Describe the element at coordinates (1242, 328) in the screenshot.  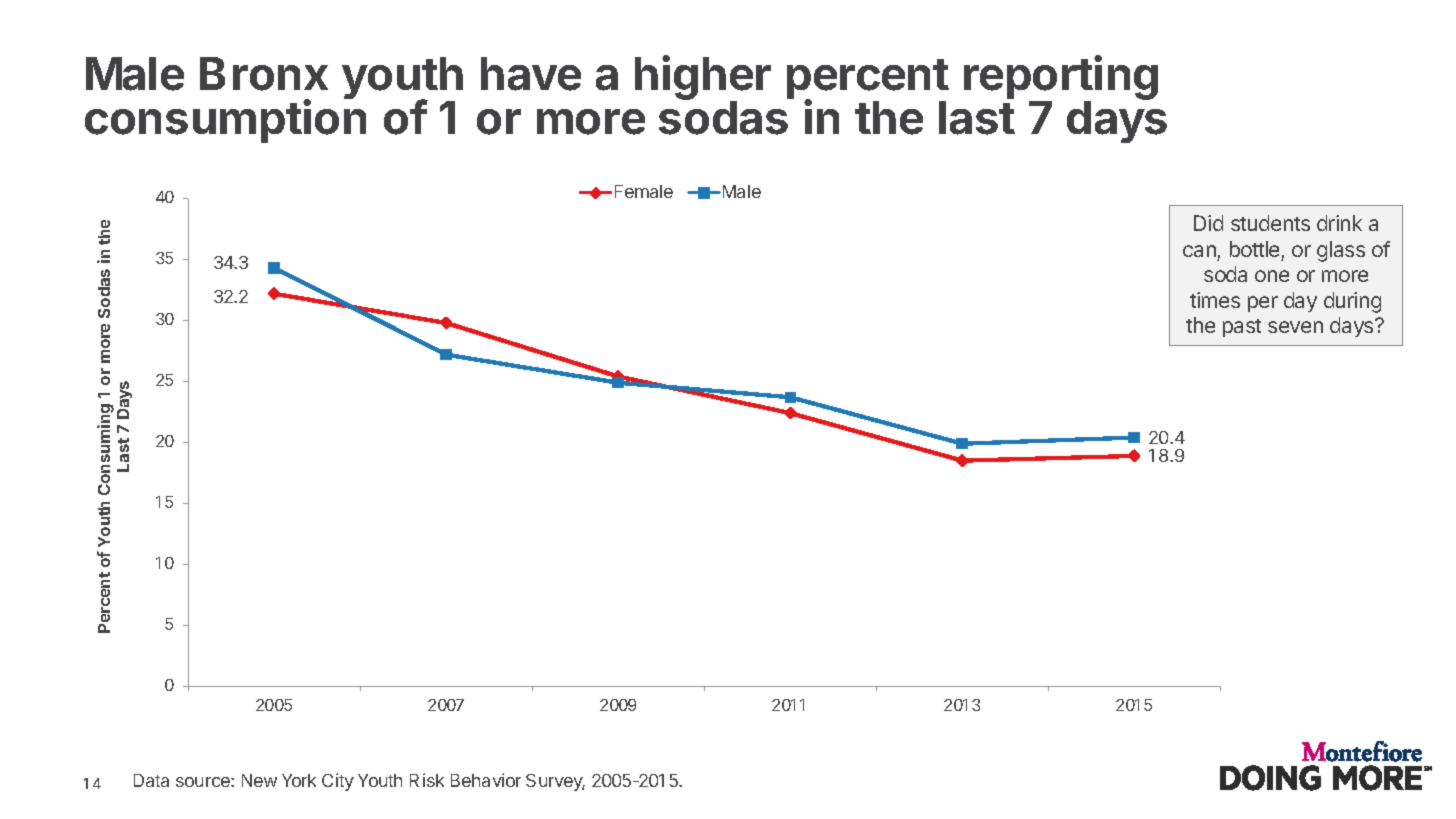
I see `past` at that location.
